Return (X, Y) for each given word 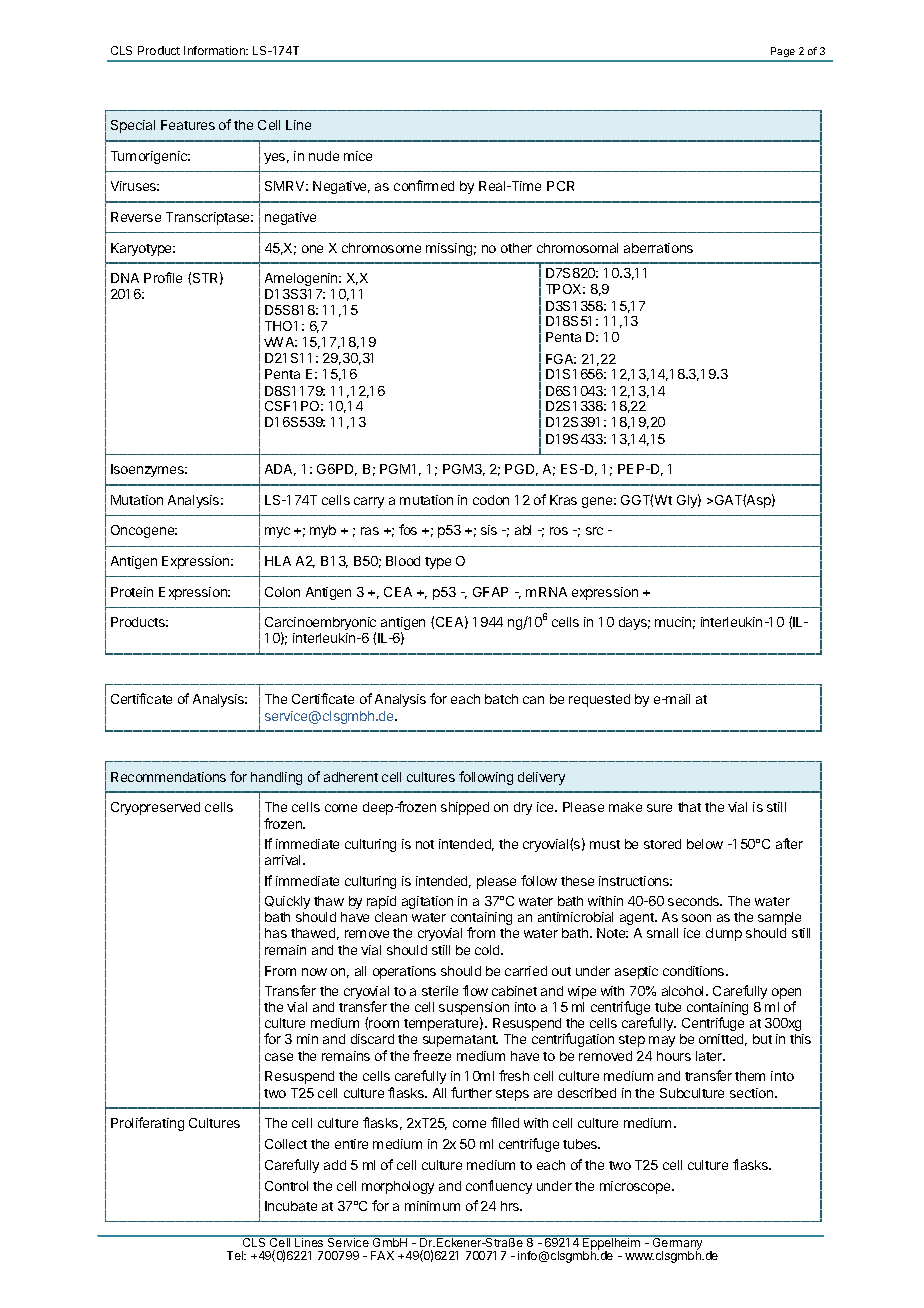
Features (188, 125)
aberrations (658, 248)
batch (501, 699)
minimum (432, 1206)
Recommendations (168, 777)
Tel (236, 1255)
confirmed (424, 185)
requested (599, 700)
